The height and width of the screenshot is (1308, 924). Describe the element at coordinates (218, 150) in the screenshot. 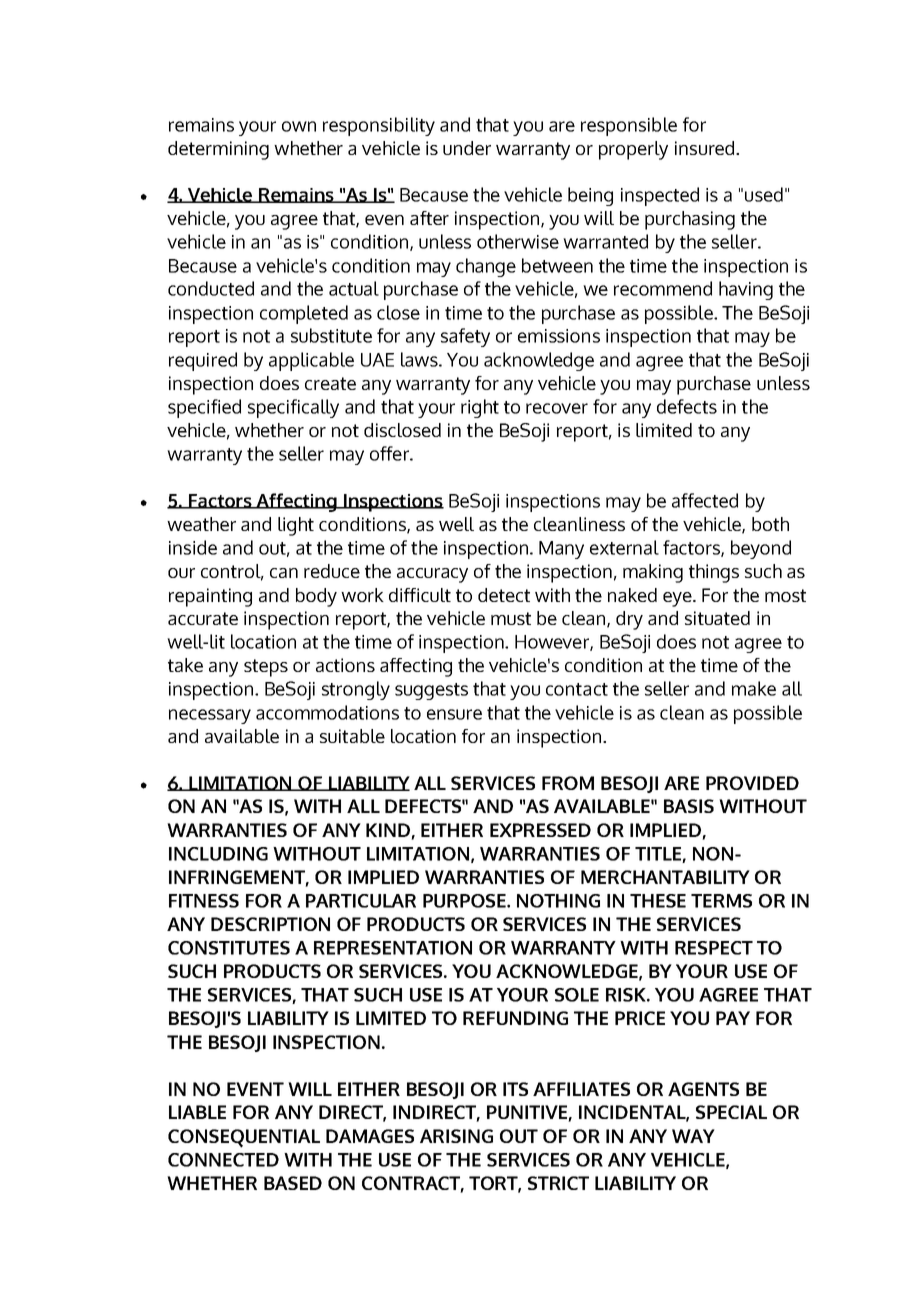

I see `determining` at that location.
